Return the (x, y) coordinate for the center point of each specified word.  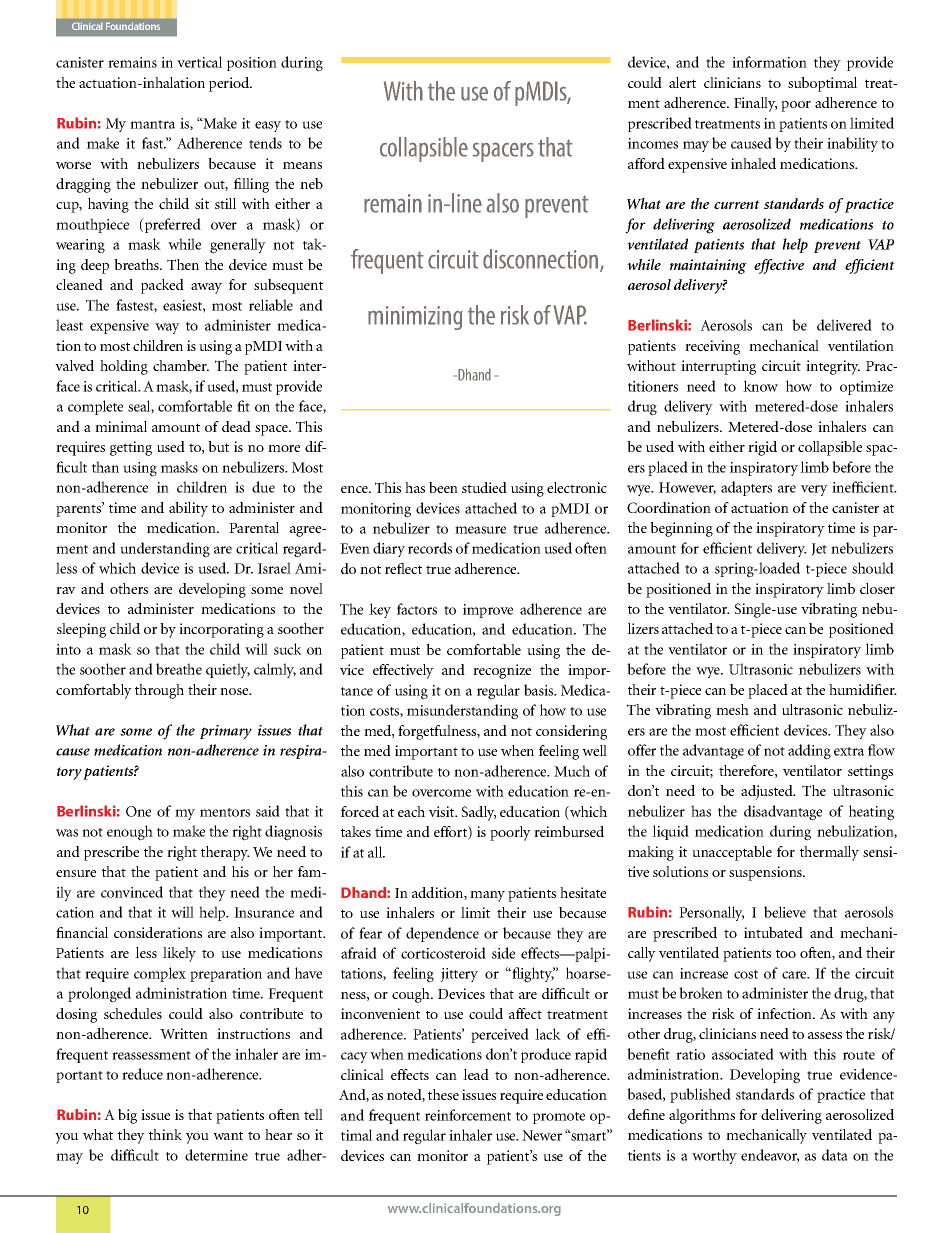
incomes (653, 143)
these (443, 1094)
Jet (819, 549)
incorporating (221, 630)
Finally (755, 104)
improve (488, 611)
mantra (152, 124)
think (165, 1134)
